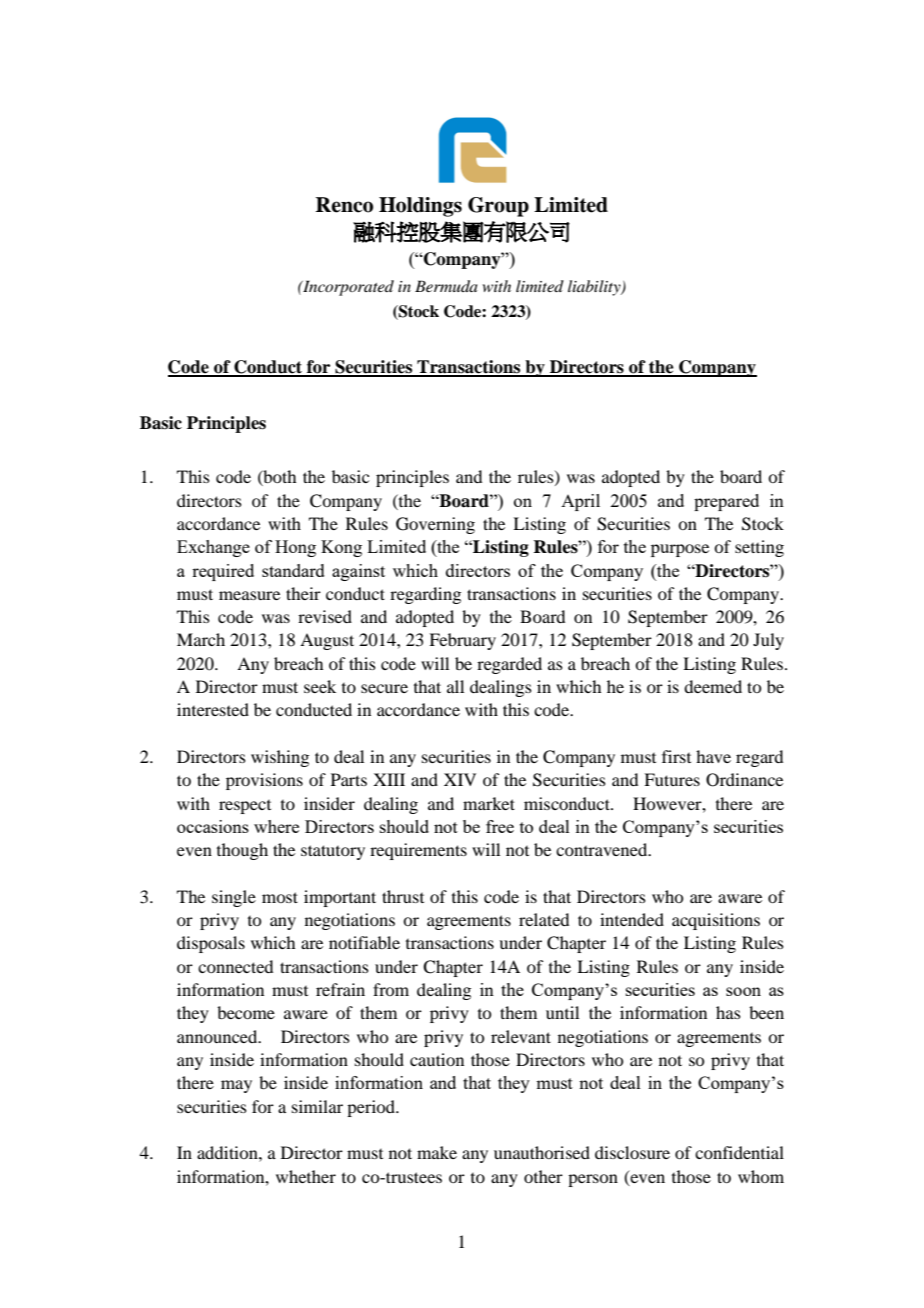 The width and height of the screenshot is (924, 1308). I want to click on deemed, so click(713, 686).
